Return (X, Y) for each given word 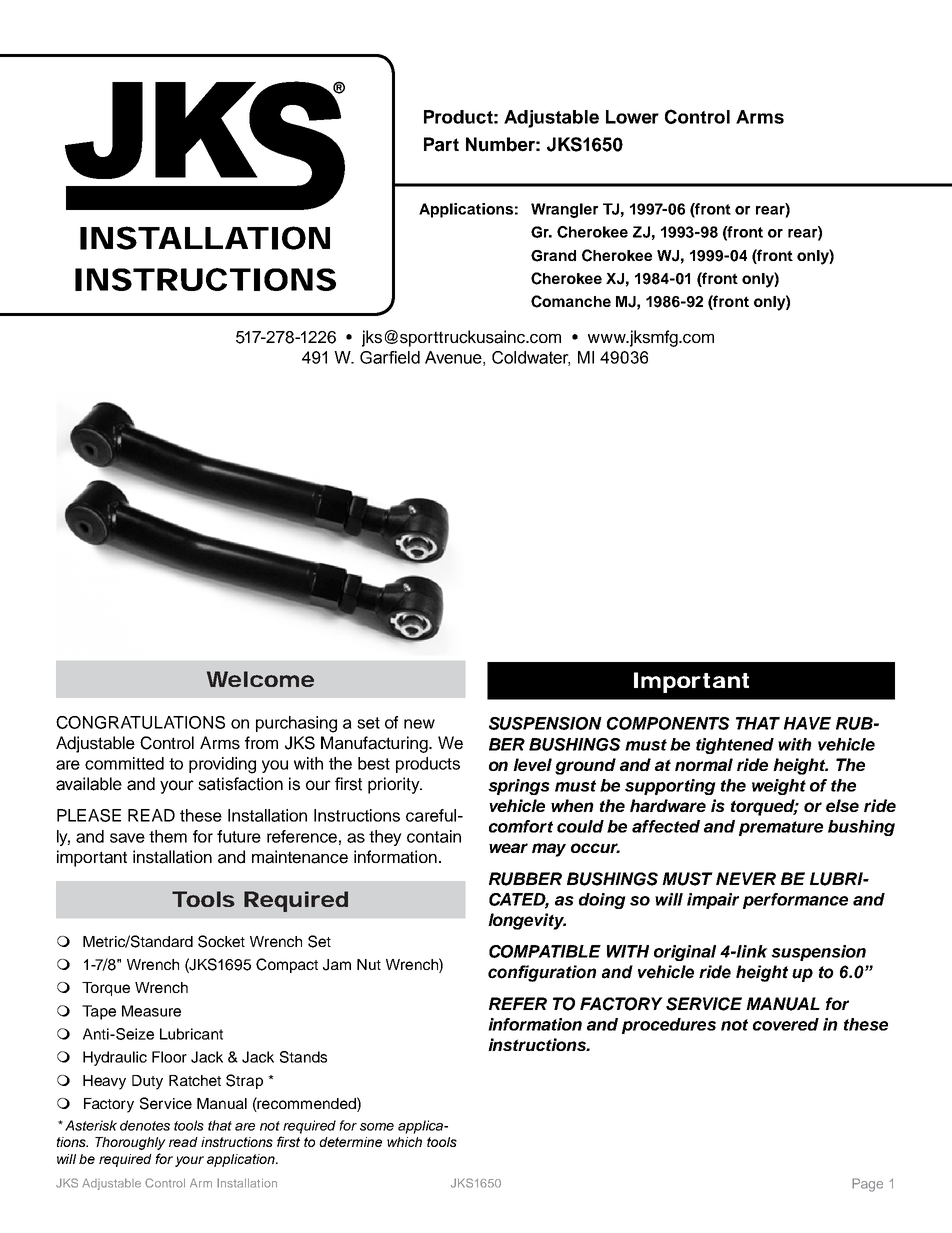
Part (441, 144)
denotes (145, 1125)
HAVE (807, 723)
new (419, 724)
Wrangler (564, 210)
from (261, 742)
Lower (632, 117)
